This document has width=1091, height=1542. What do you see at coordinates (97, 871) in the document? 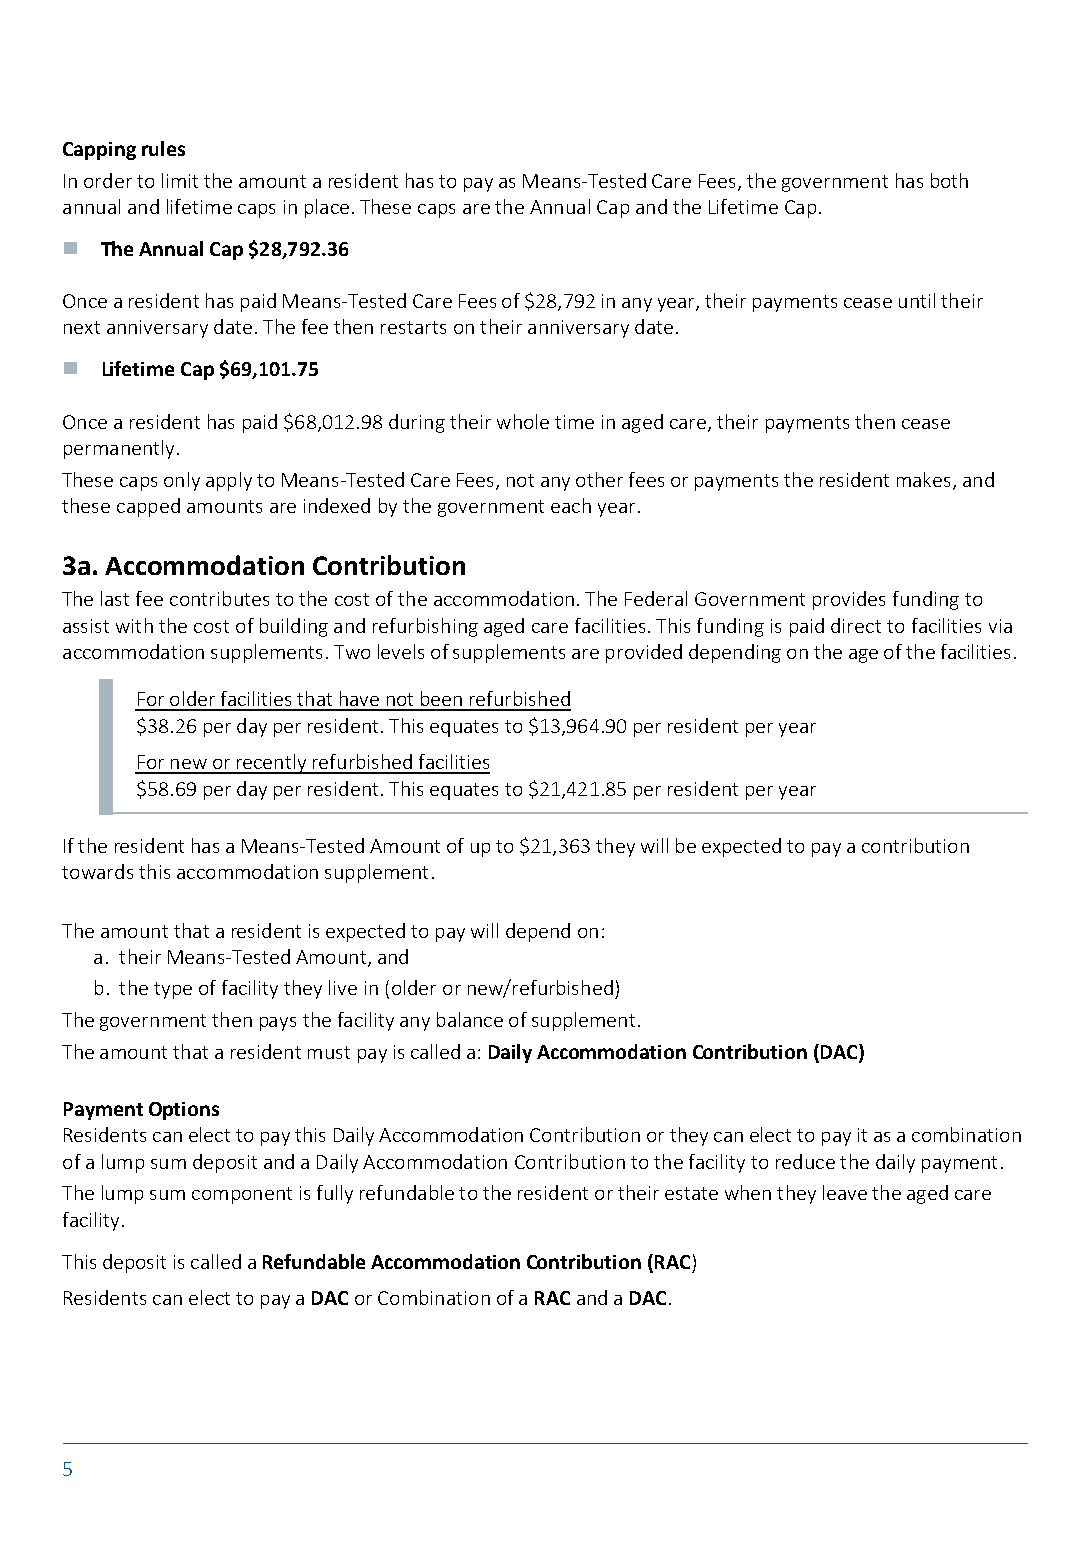
I see `towards` at bounding box center [97, 871].
